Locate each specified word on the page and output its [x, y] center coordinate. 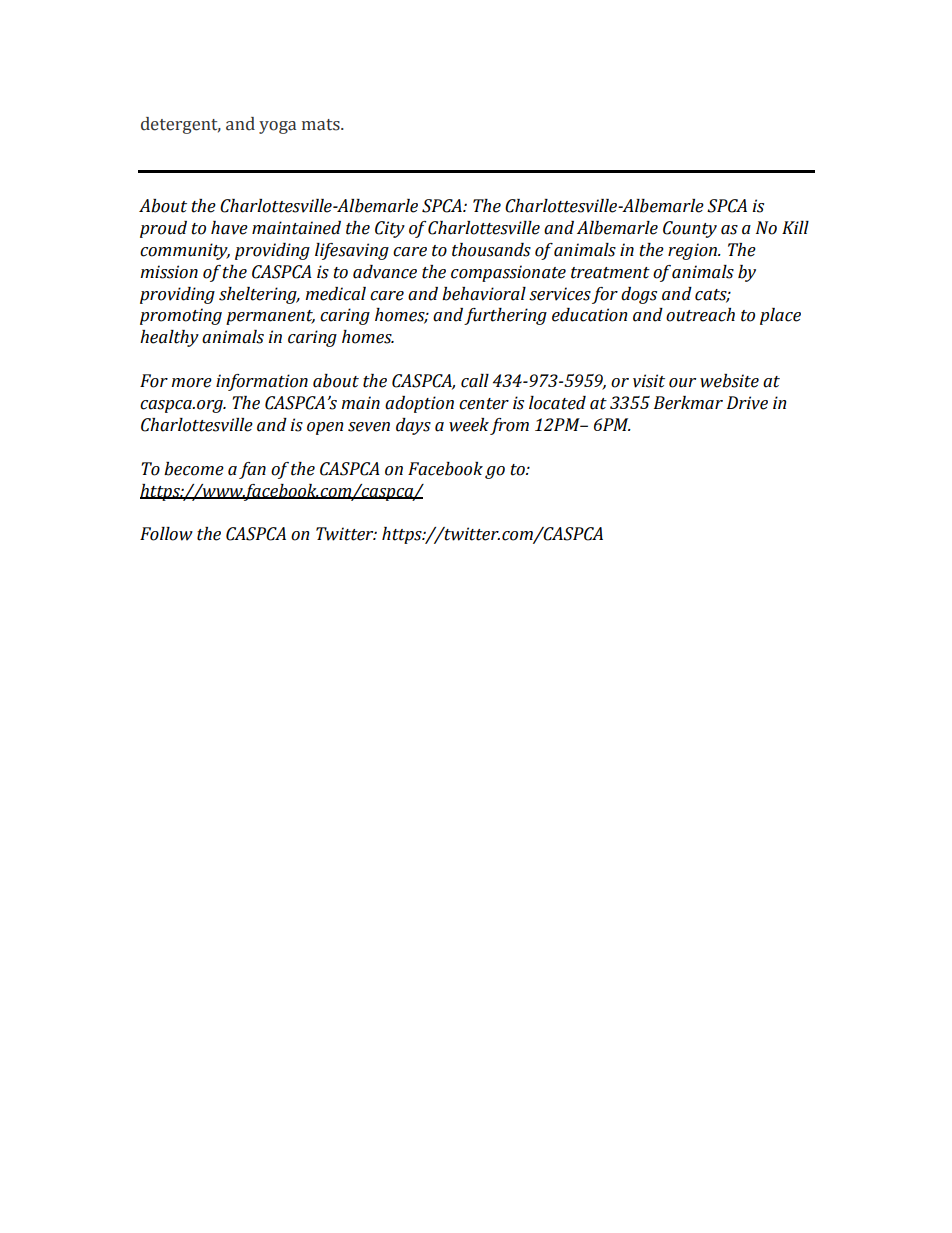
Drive [747, 403]
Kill [795, 227]
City [390, 229]
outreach [700, 315]
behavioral [484, 294]
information [262, 382]
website [729, 381]
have [229, 228]
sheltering [259, 295]
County [690, 229]
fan [252, 470]
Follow [166, 534]
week [469, 425]
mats [322, 125]
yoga [277, 127]
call [475, 381]
